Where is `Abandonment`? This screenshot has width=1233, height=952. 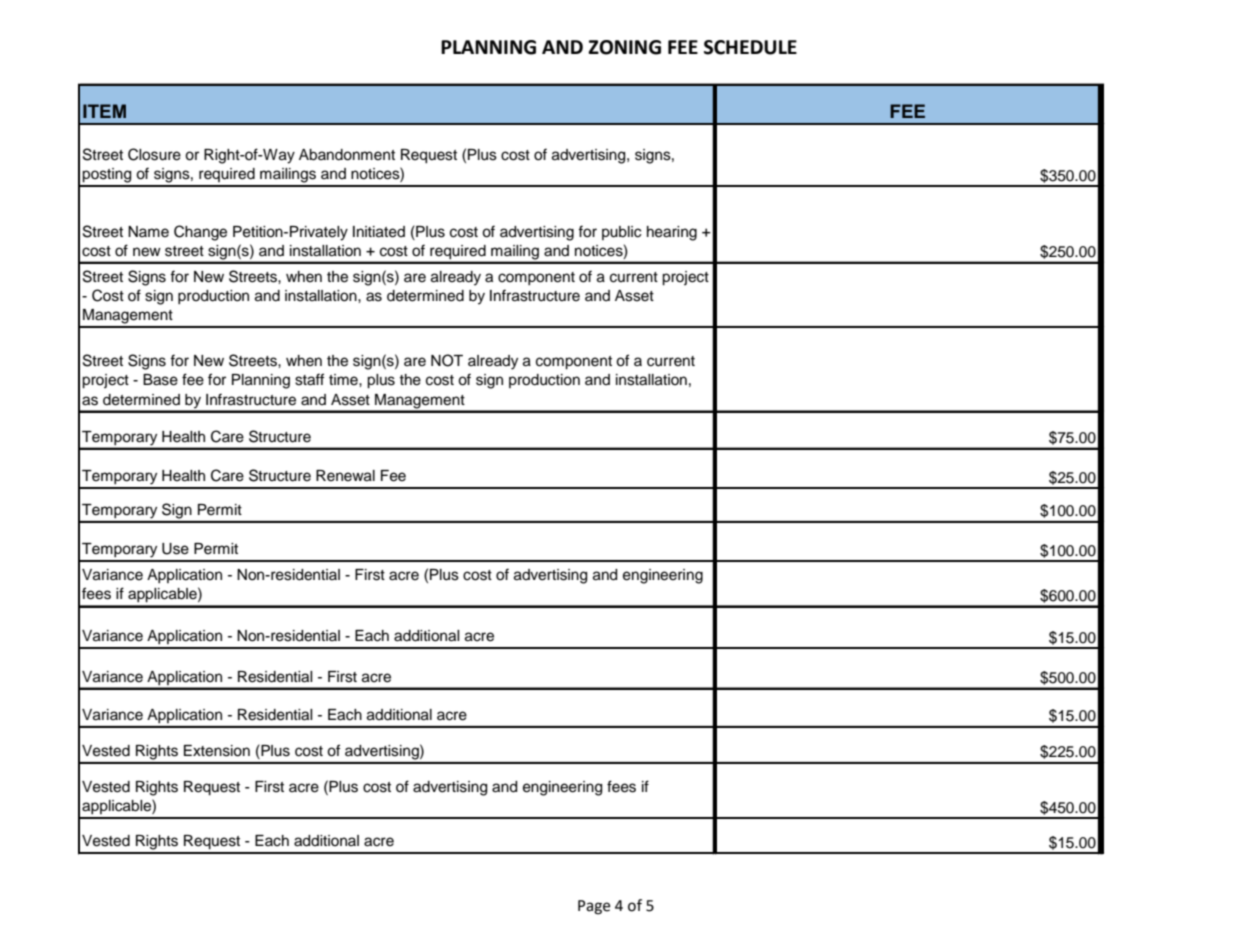 Abandonment is located at coordinates (347, 155).
